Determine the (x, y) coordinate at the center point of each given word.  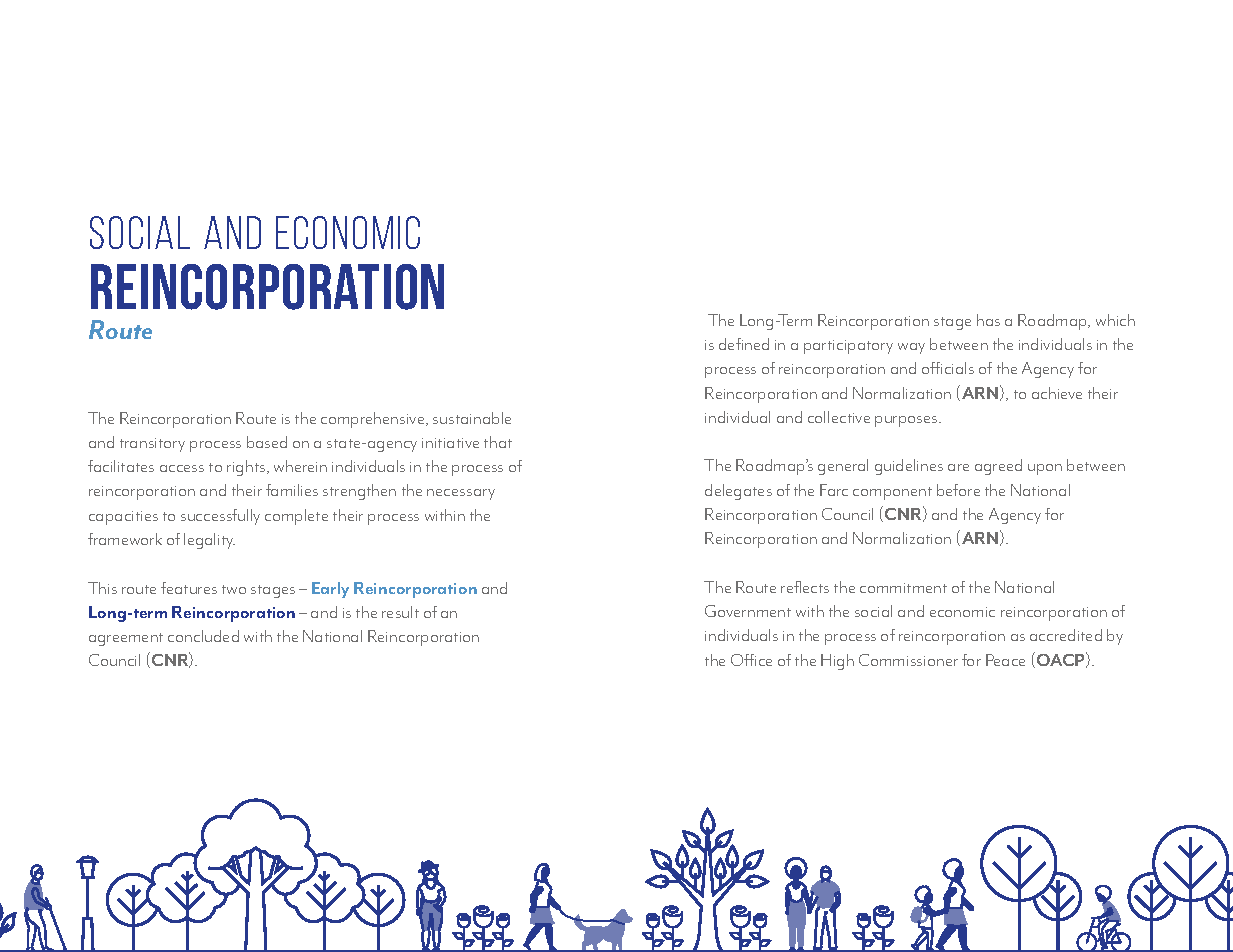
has (988, 320)
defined (744, 344)
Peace (1005, 660)
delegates (738, 492)
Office (751, 660)
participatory (848, 347)
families (292, 490)
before (958, 490)
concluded (203, 636)
